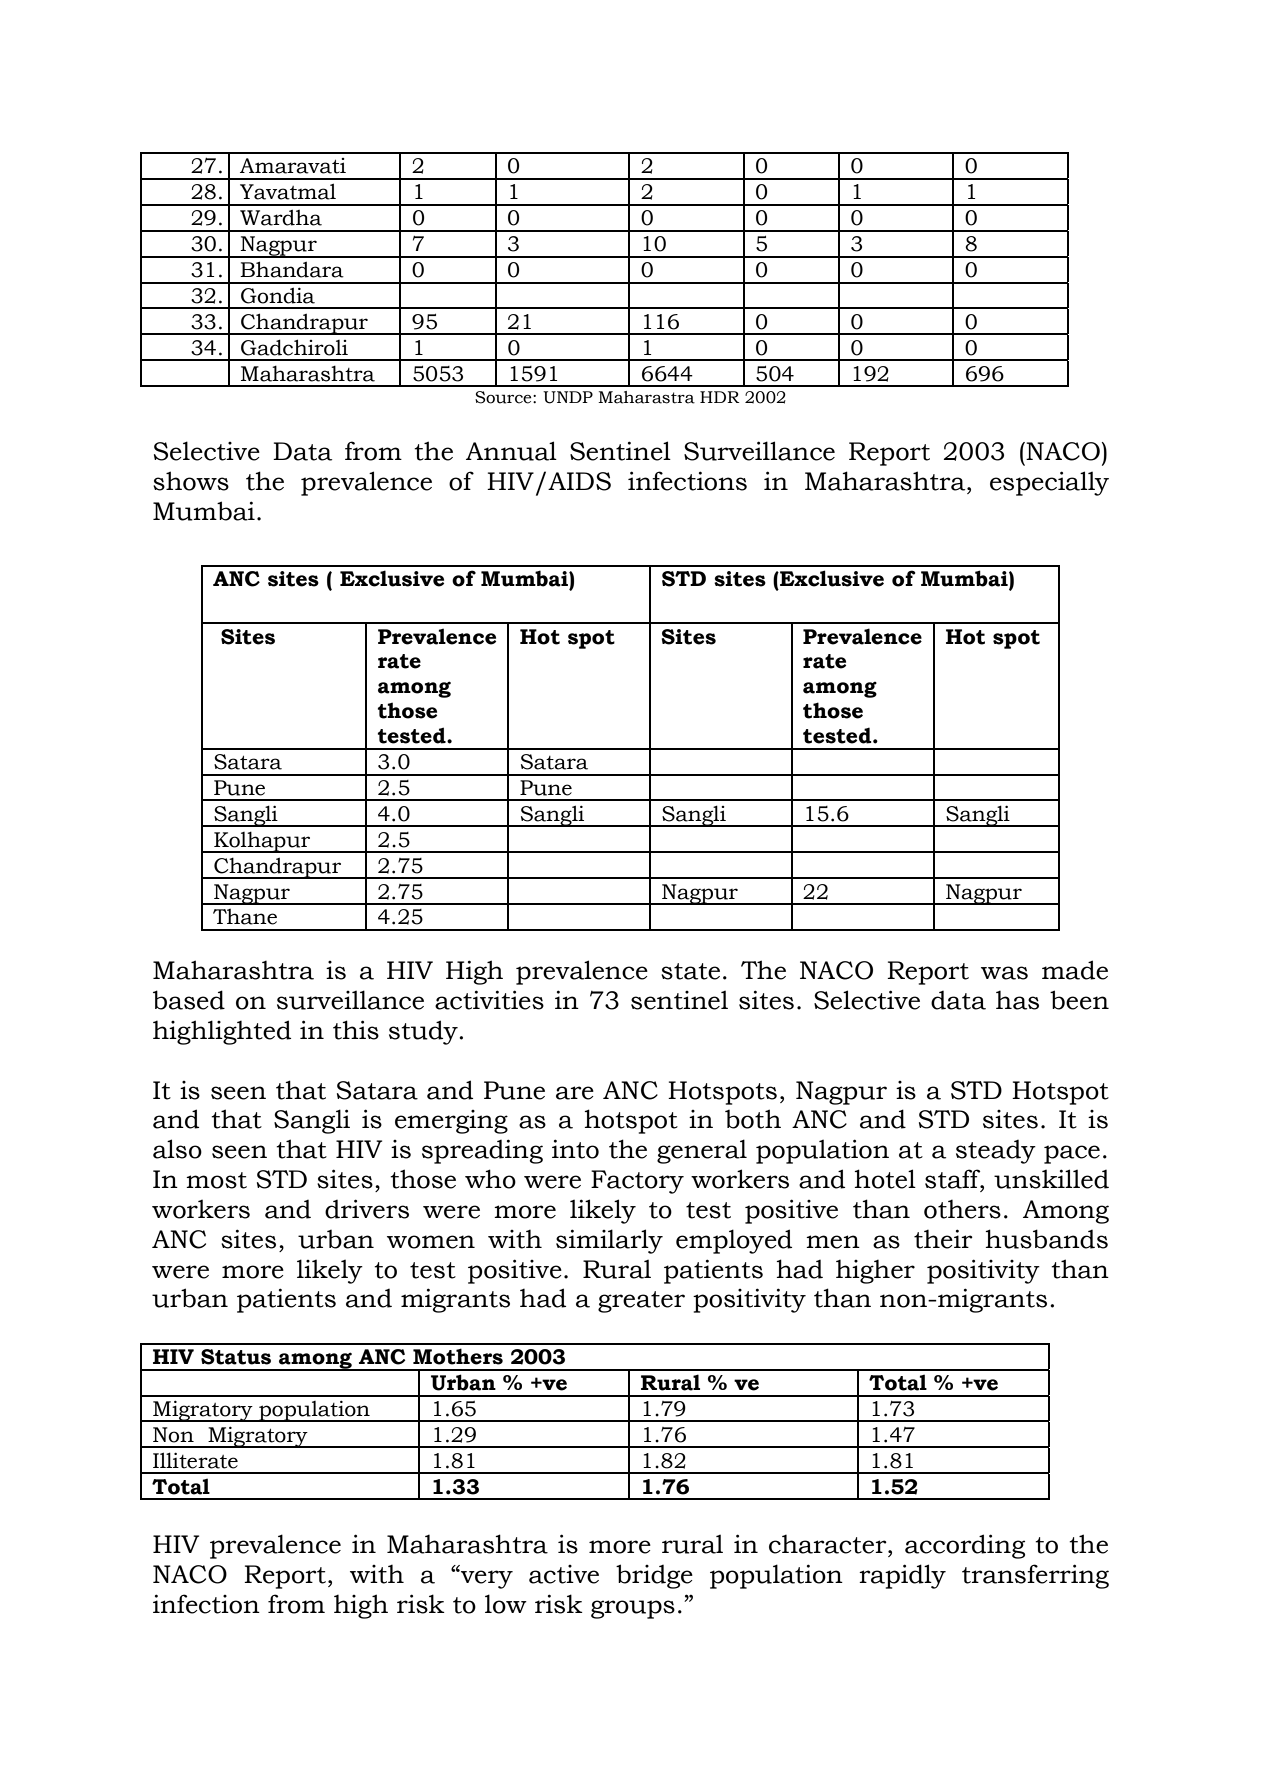  Describe the element at coordinates (720, 397) in the screenshot. I see `HDR` at that location.
